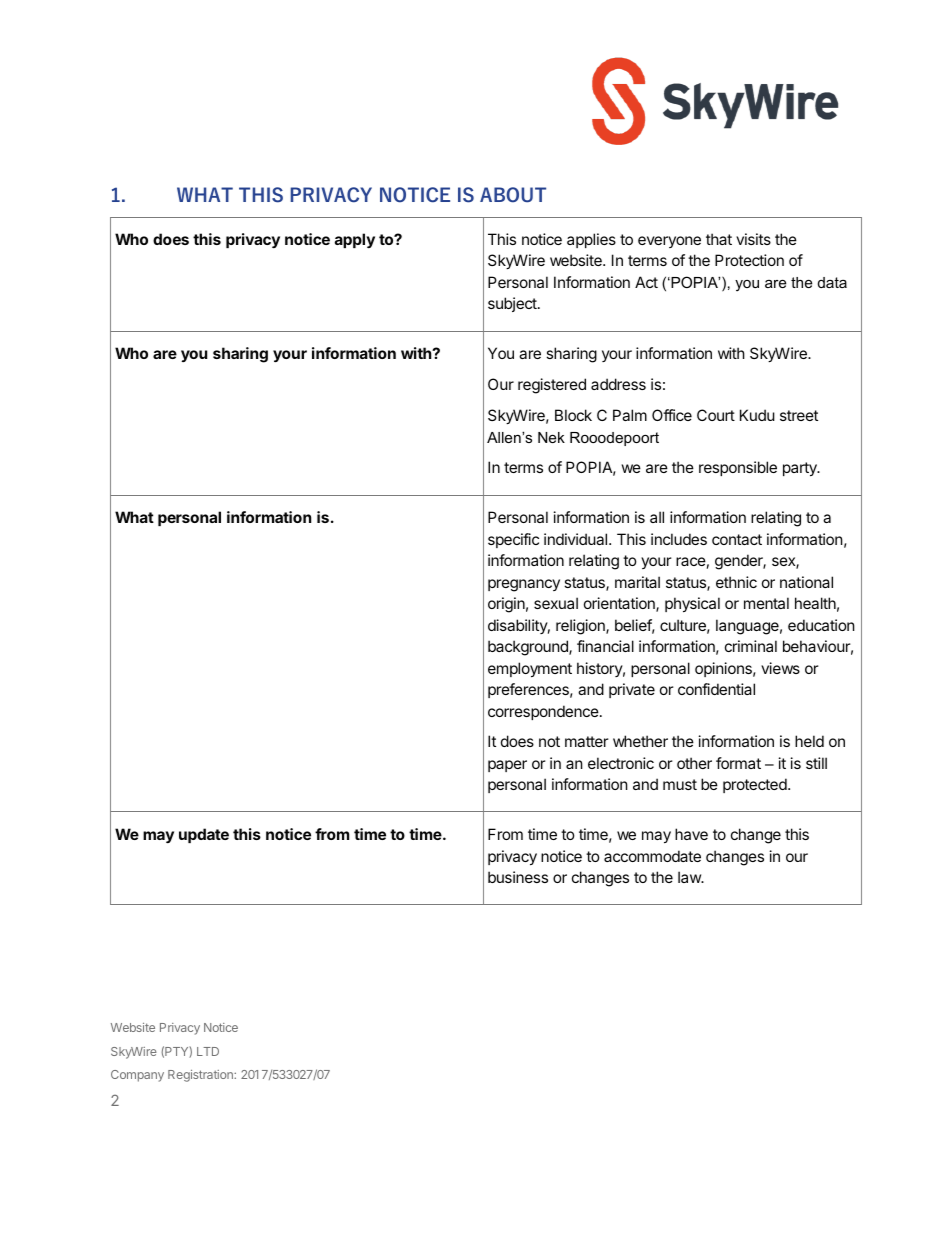  Describe the element at coordinates (204, 835) in the page. I see `update` at that location.
